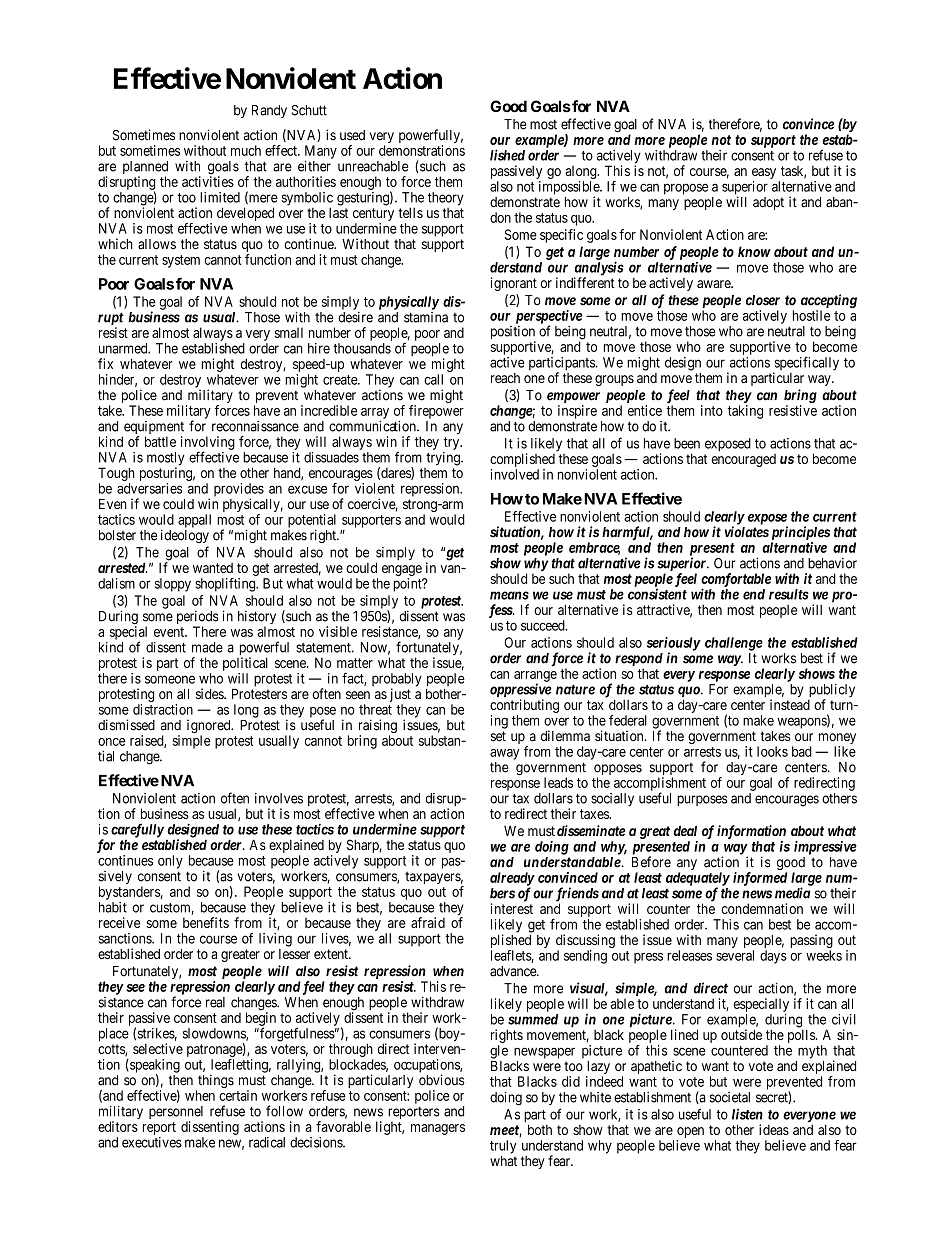 This document has width=952, height=1233. I want to click on equipment, so click(153, 429).
